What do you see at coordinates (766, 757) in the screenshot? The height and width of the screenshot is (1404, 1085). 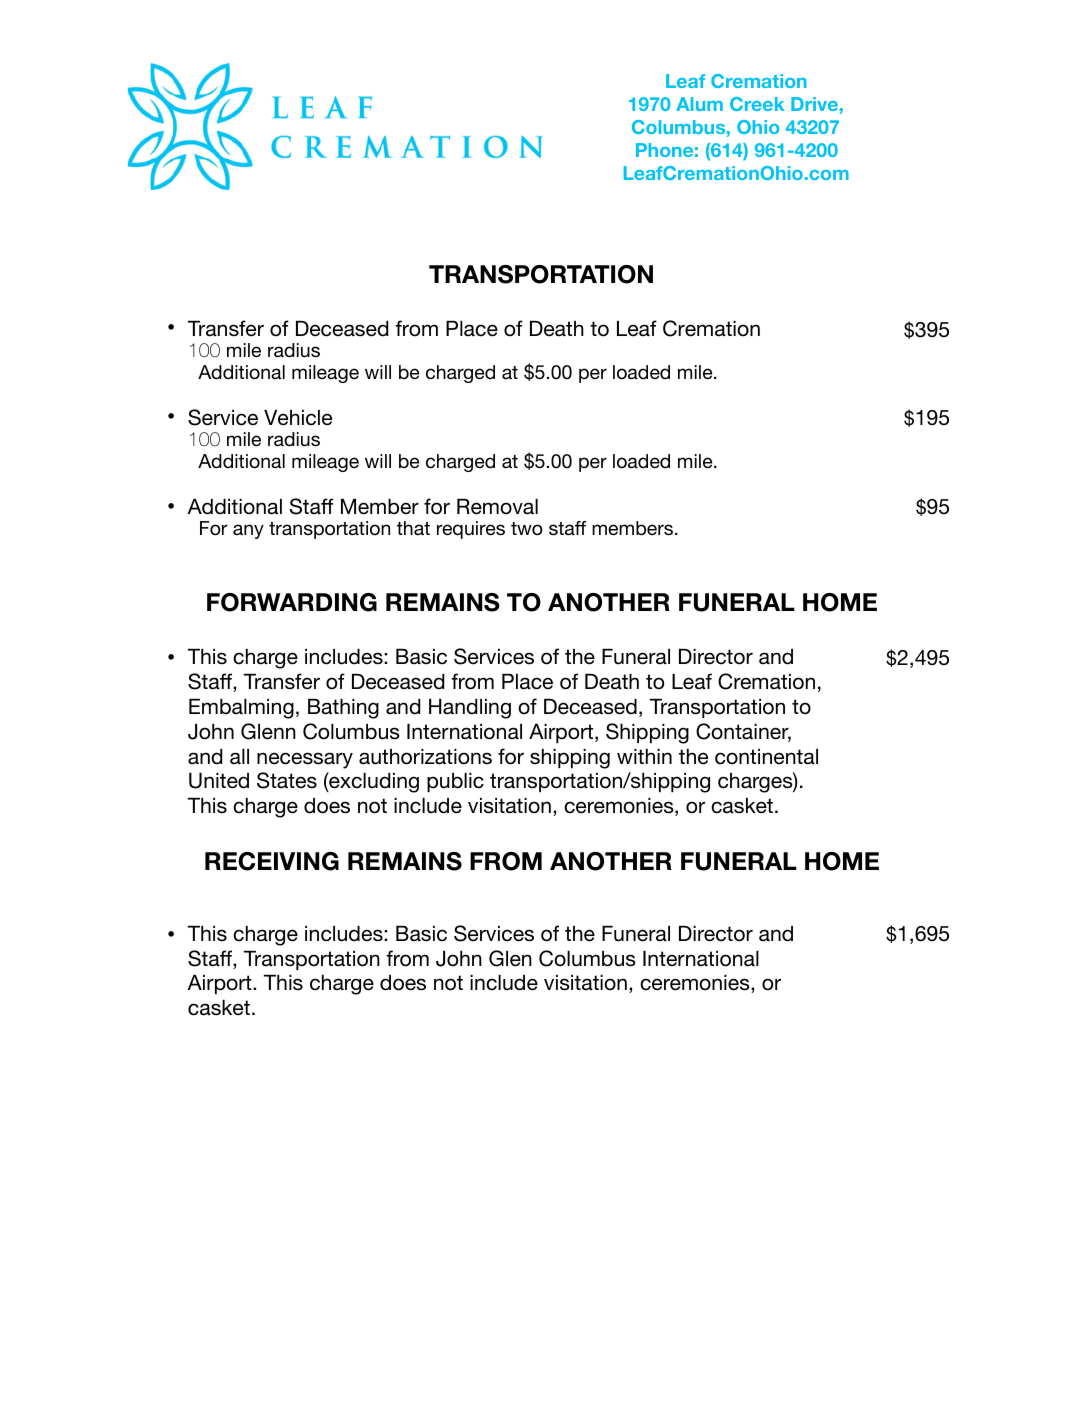 I see `continental` at bounding box center [766, 757].
